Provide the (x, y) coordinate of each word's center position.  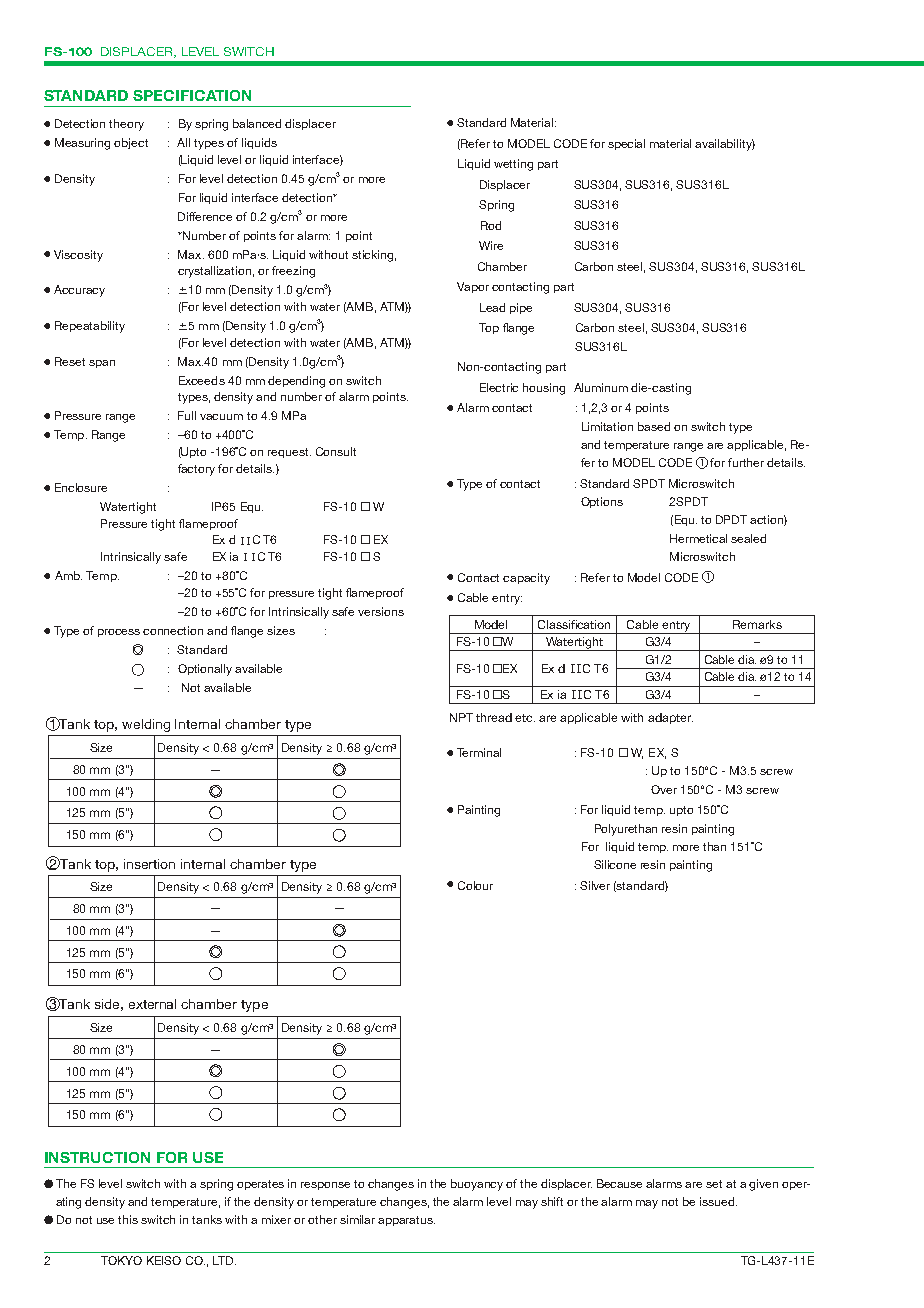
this (128, 1219)
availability (725, 145)
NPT (461, 717)
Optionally (205, 670)
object (131, 143)
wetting (513, 165)
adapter (670, 718)
